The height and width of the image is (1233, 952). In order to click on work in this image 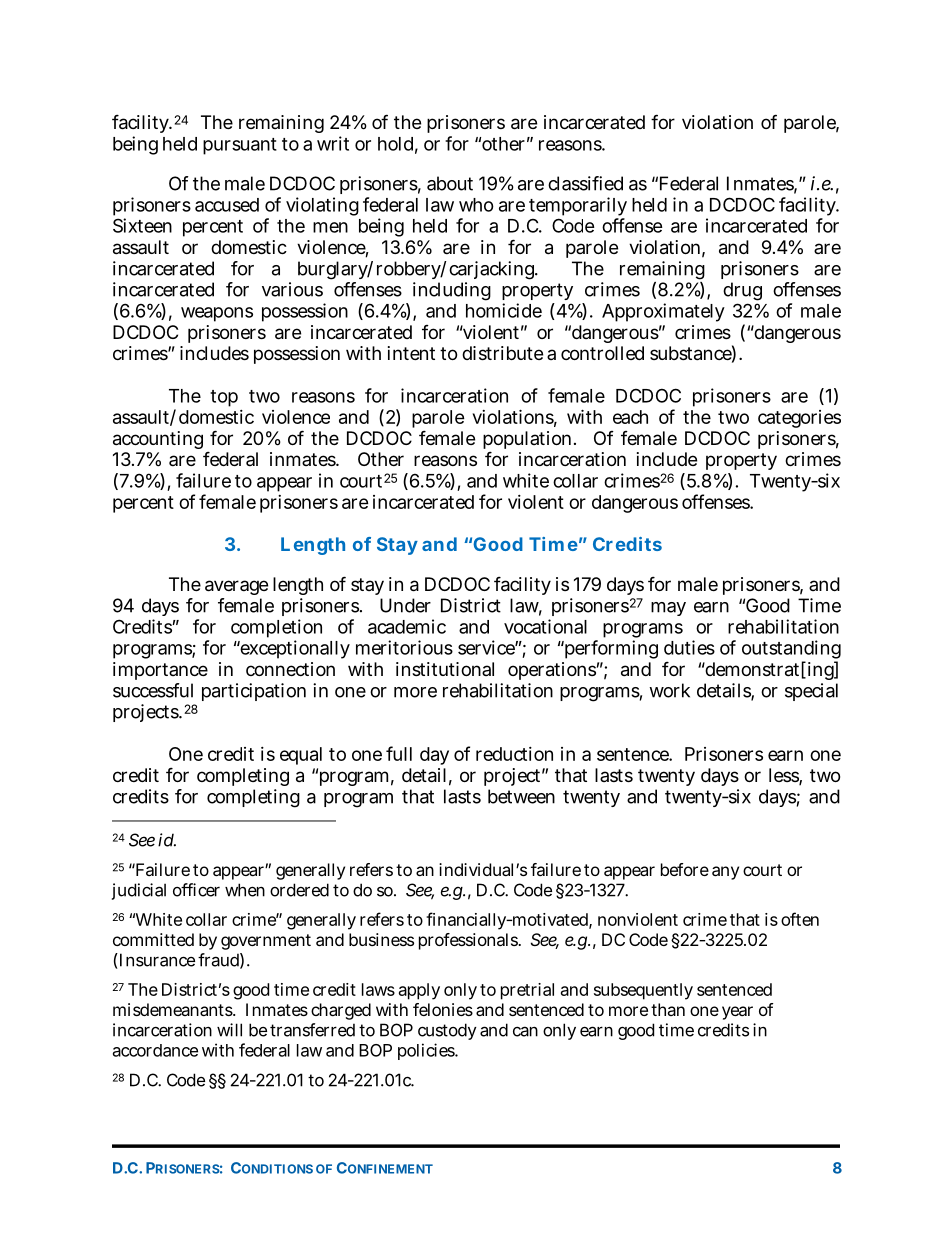, I will do `click(669, 690)`.
